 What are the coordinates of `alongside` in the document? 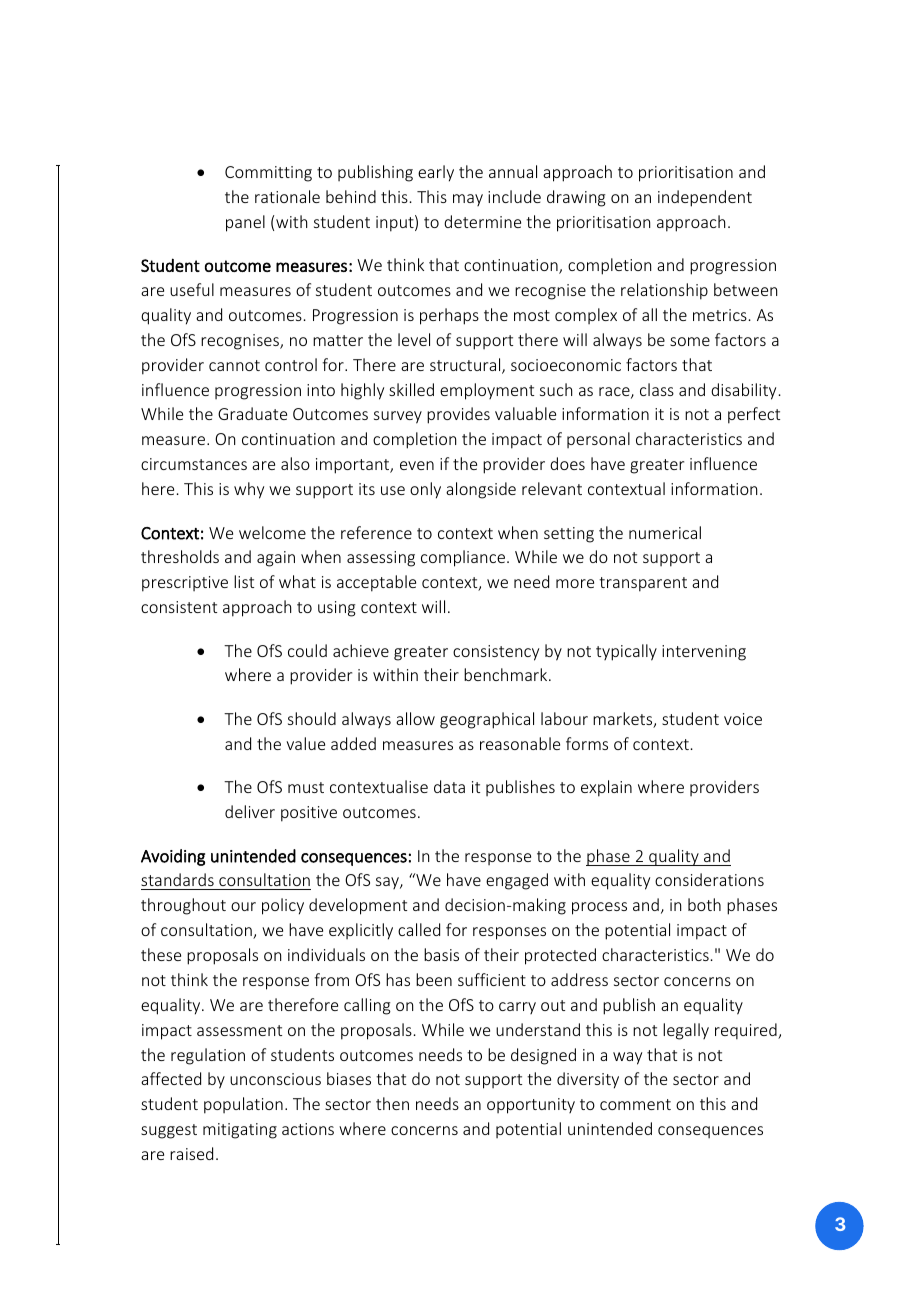 It's located at (481, 490).
